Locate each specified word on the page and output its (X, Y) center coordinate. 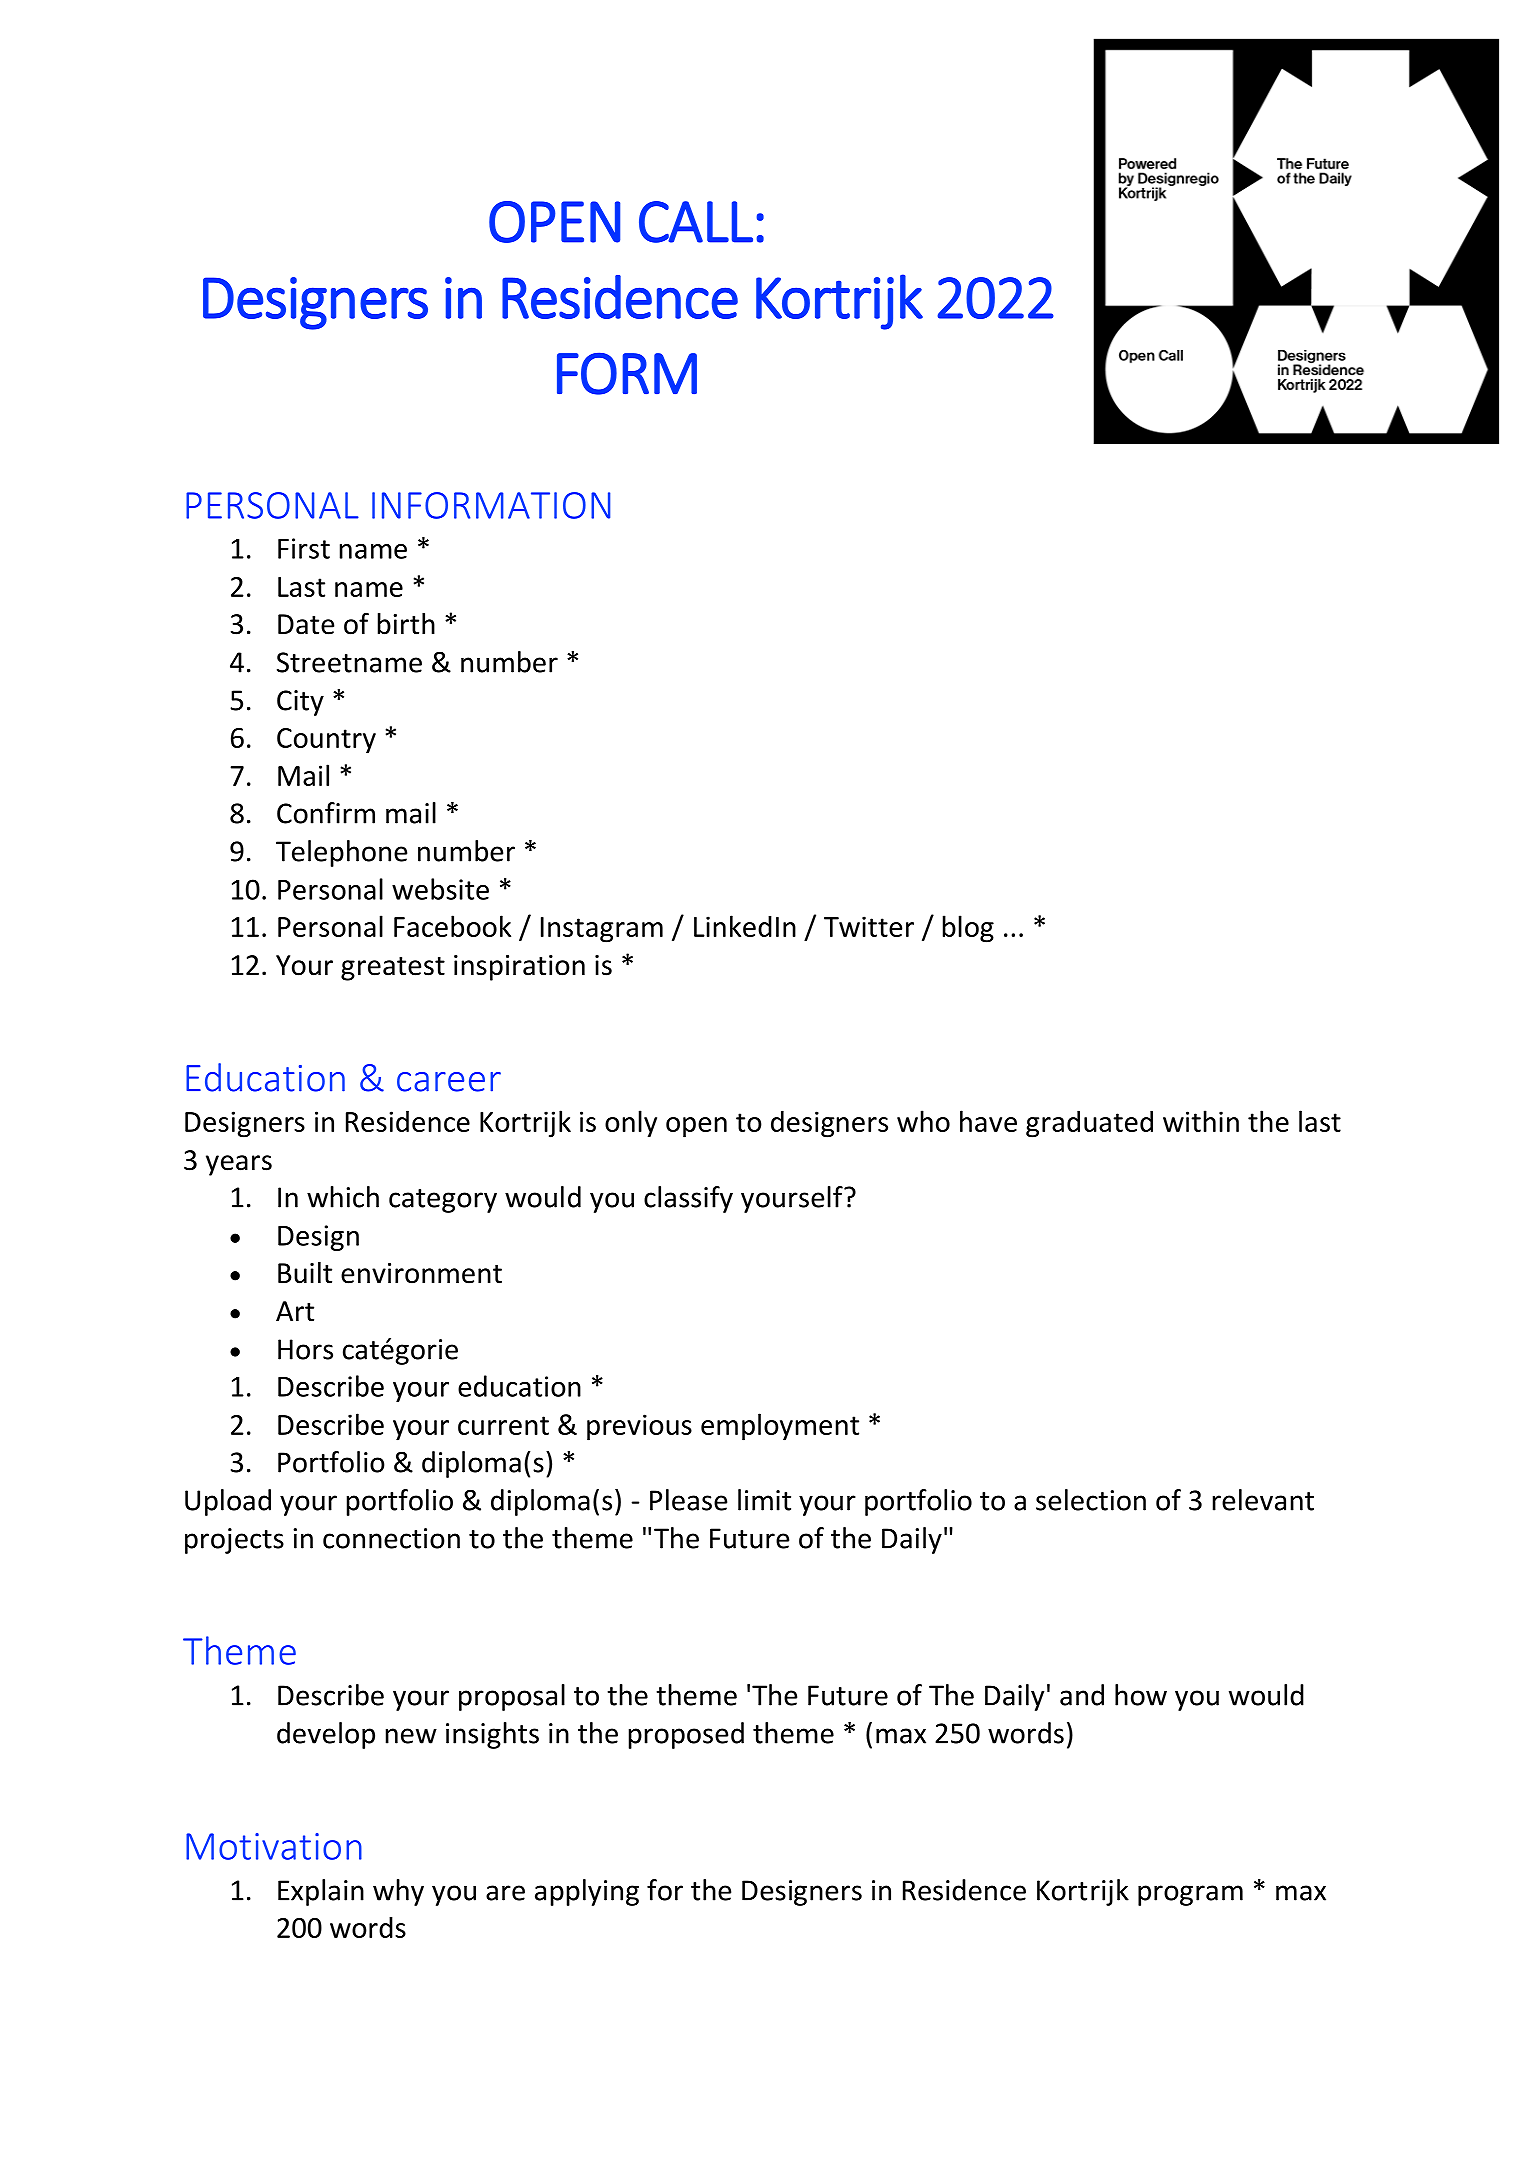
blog (968, 929)
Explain (321, 1892)
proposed (686, 1735)
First (304, 548)
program (1190, 1895)
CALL (696, 222)
